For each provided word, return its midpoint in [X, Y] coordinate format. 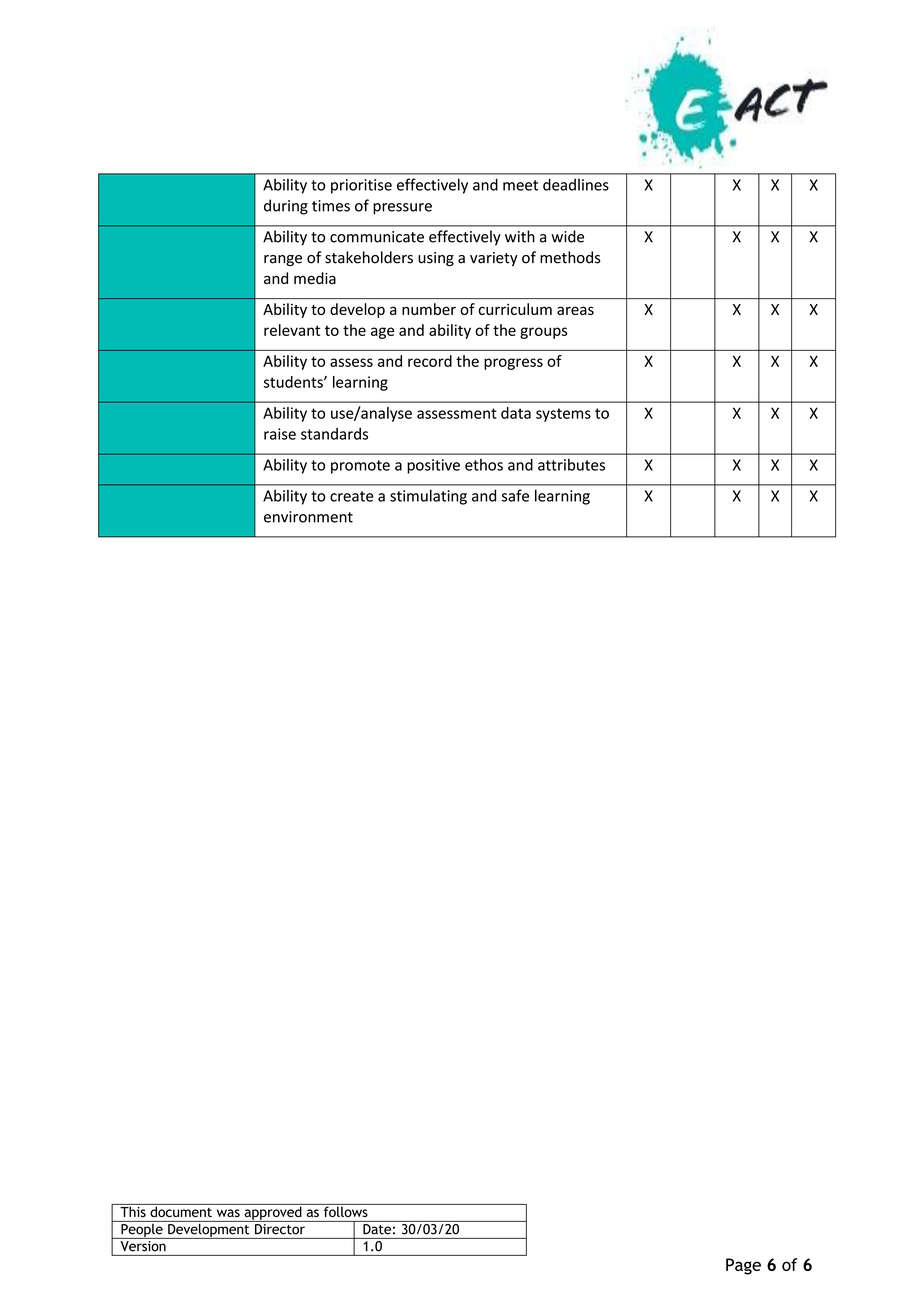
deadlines [576, 184]
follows [345, 1210]
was [228, 1213]
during [286, 207]
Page [743, 1266]
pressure [402, 209]
